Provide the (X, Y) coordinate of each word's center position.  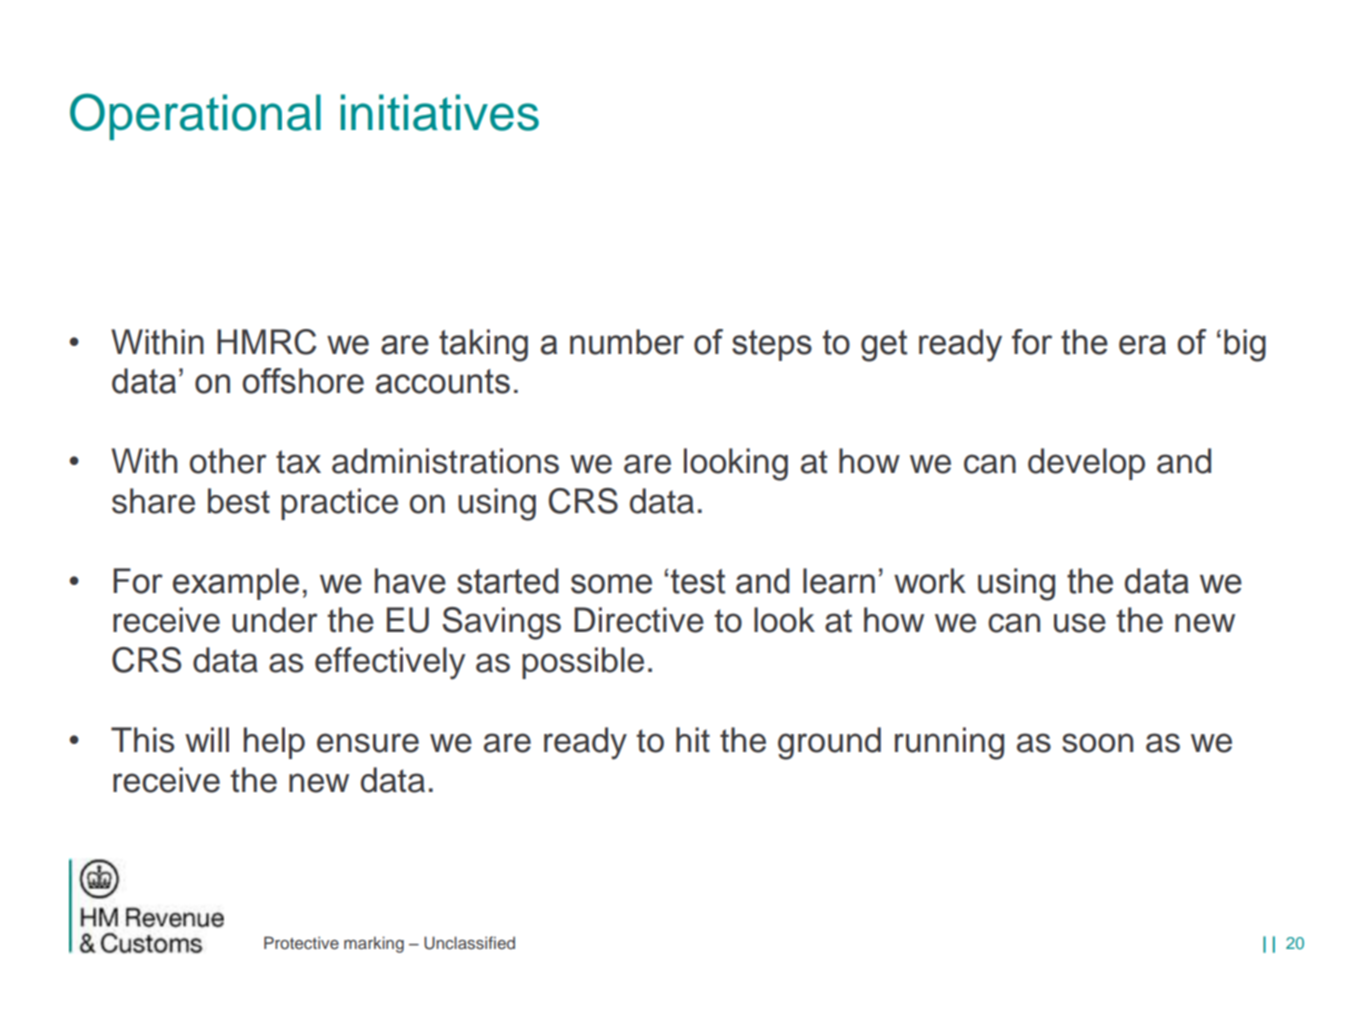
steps (772, 345)
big (1245, 345)
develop (1086, 464)
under (274, 620)
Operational (195, 116)
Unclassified (469, 943)
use (1080, 623)
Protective (301, 942)
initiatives (440, 112)
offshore (303, 381)
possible (583, 663)
